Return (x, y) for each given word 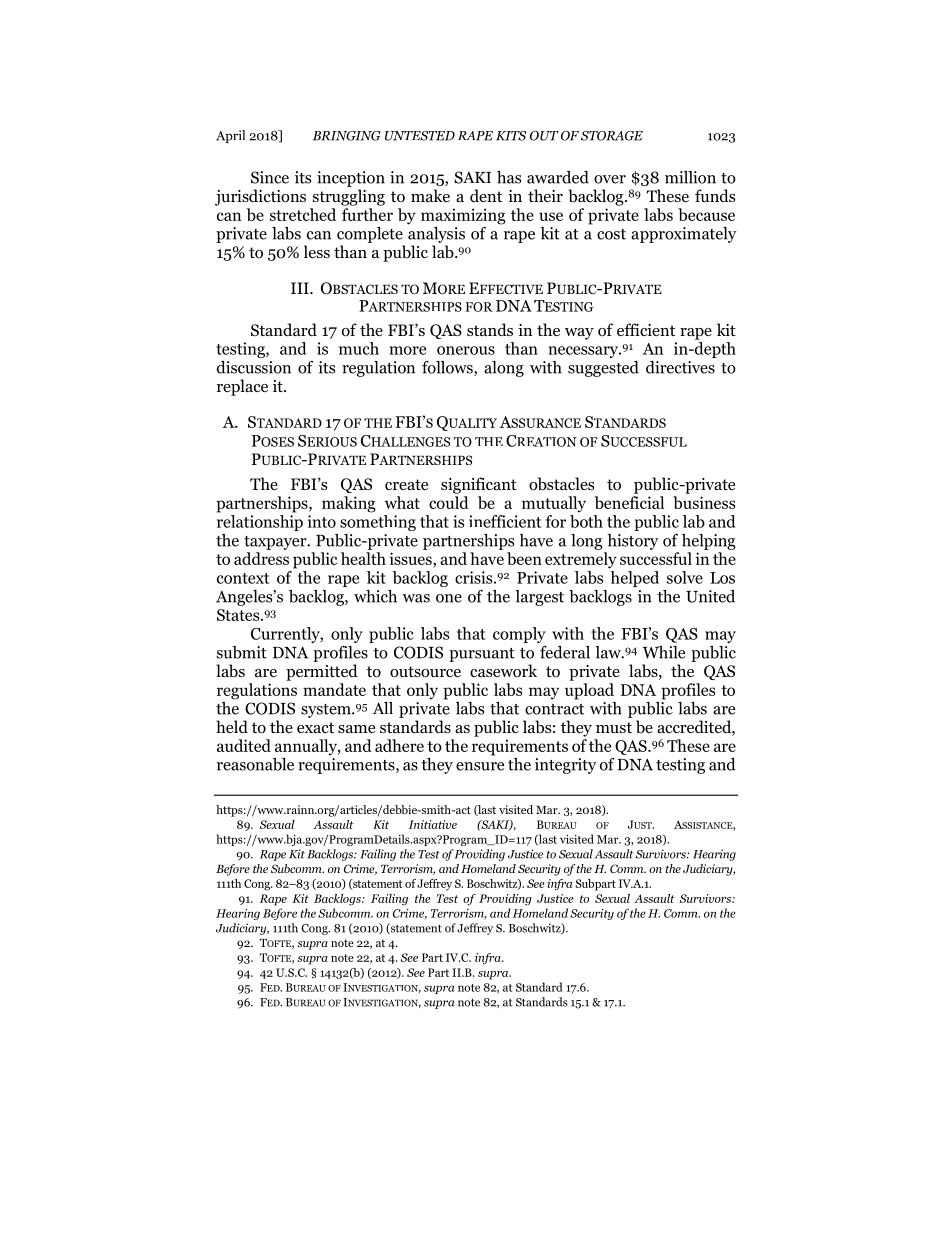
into (322, 521)
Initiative (433, 824)
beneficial (629, 502)
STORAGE (612, 136)
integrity (565, 766)
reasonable (255, 764)
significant (479, 485)
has (509, 177)
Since (270, 177)
